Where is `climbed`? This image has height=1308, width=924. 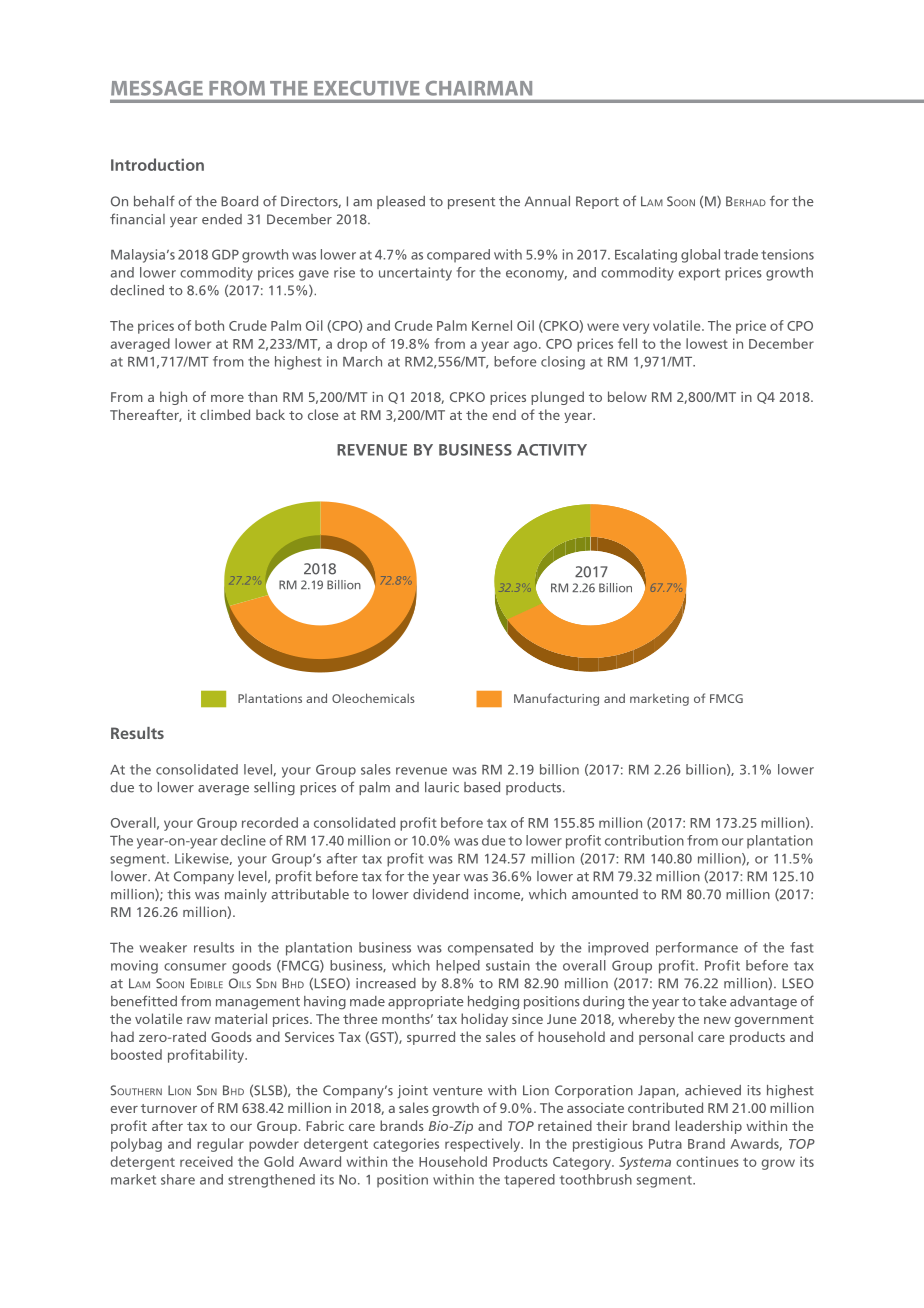 climbed is located at coordinates (225, 414).
